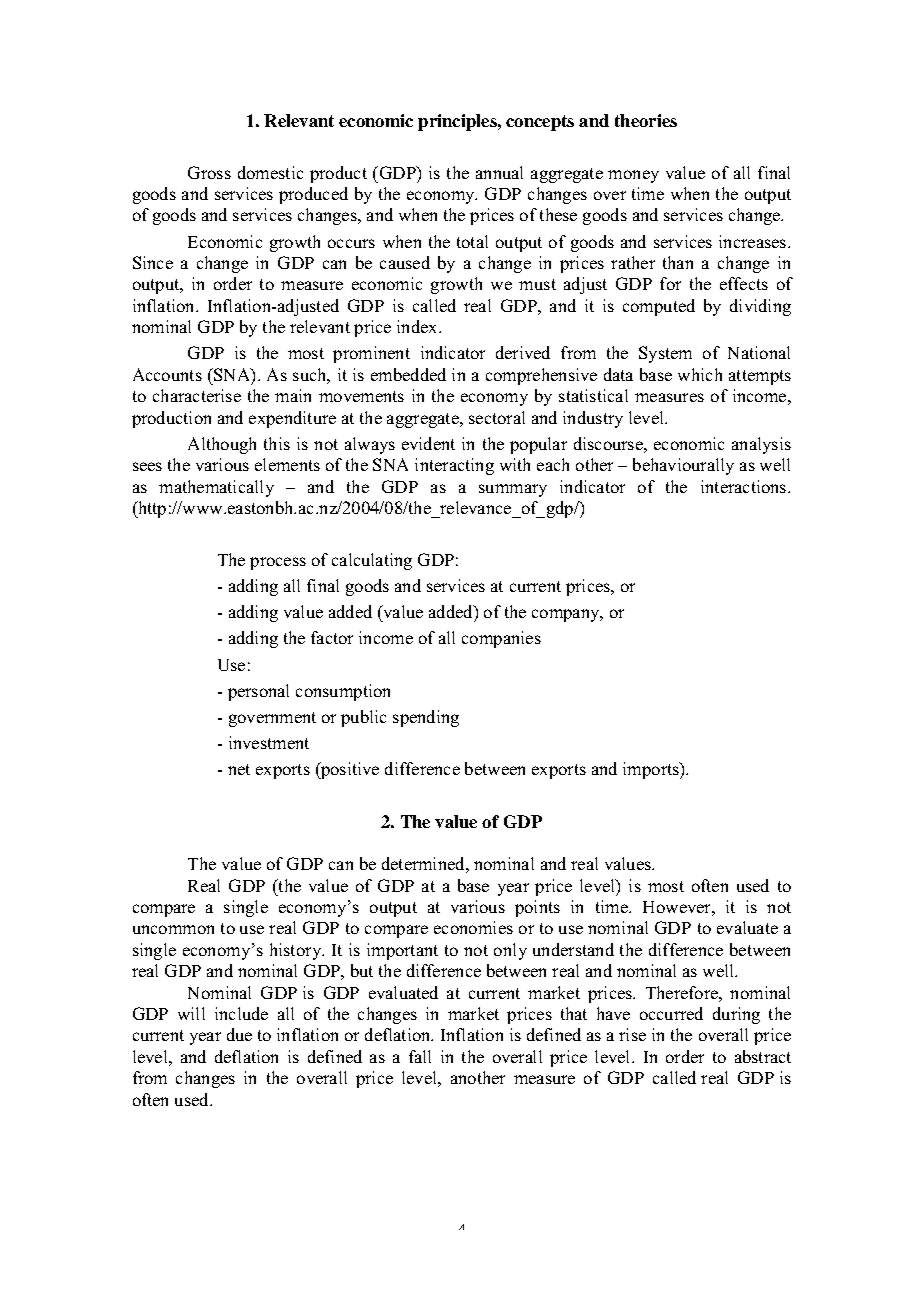 This image has width=924, height=1308. What do you see at coordinates (499, 172) in the image?
I see `annual` at bounding box center [499, 172].
